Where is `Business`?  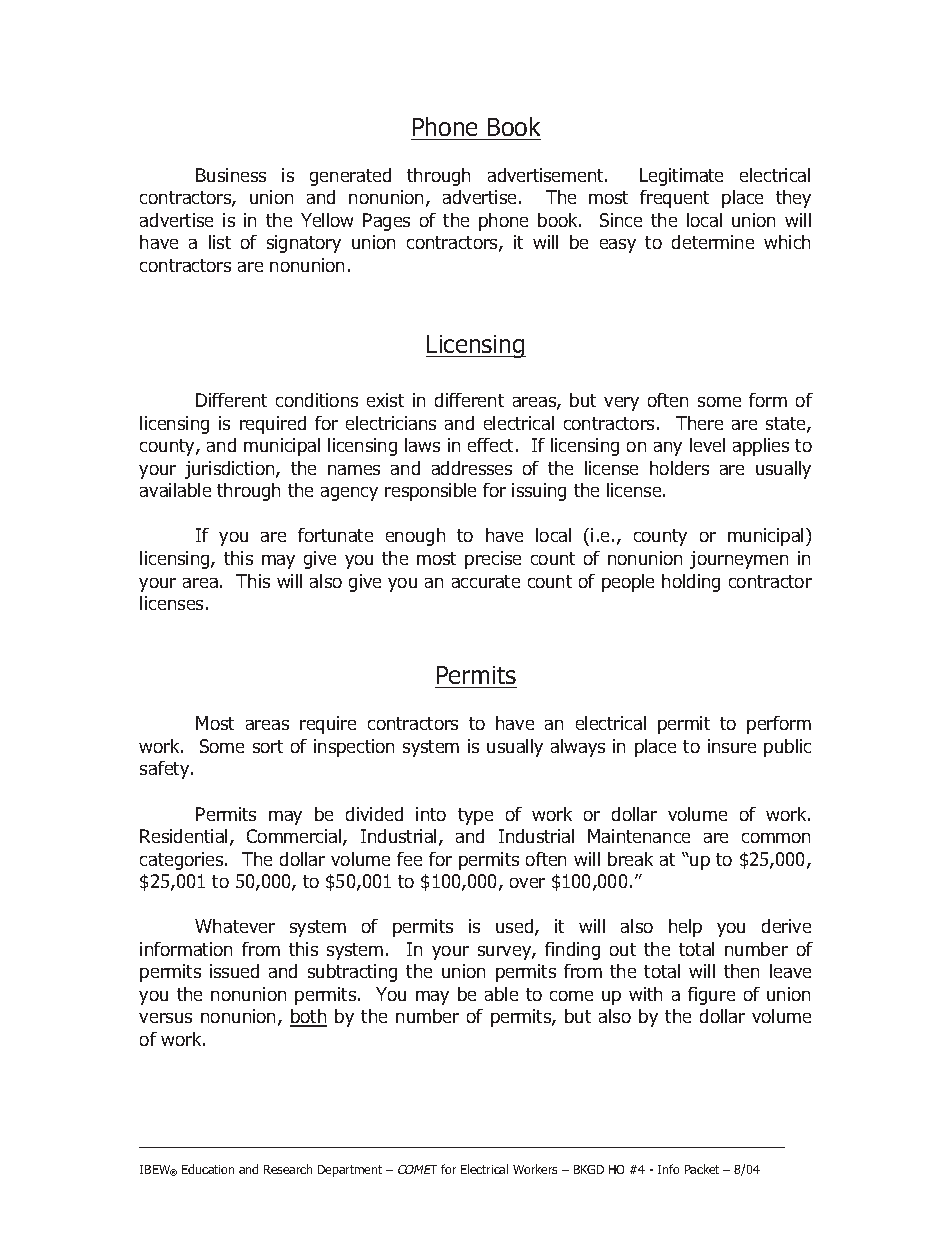
Business is located at coordinates (231, 175).
